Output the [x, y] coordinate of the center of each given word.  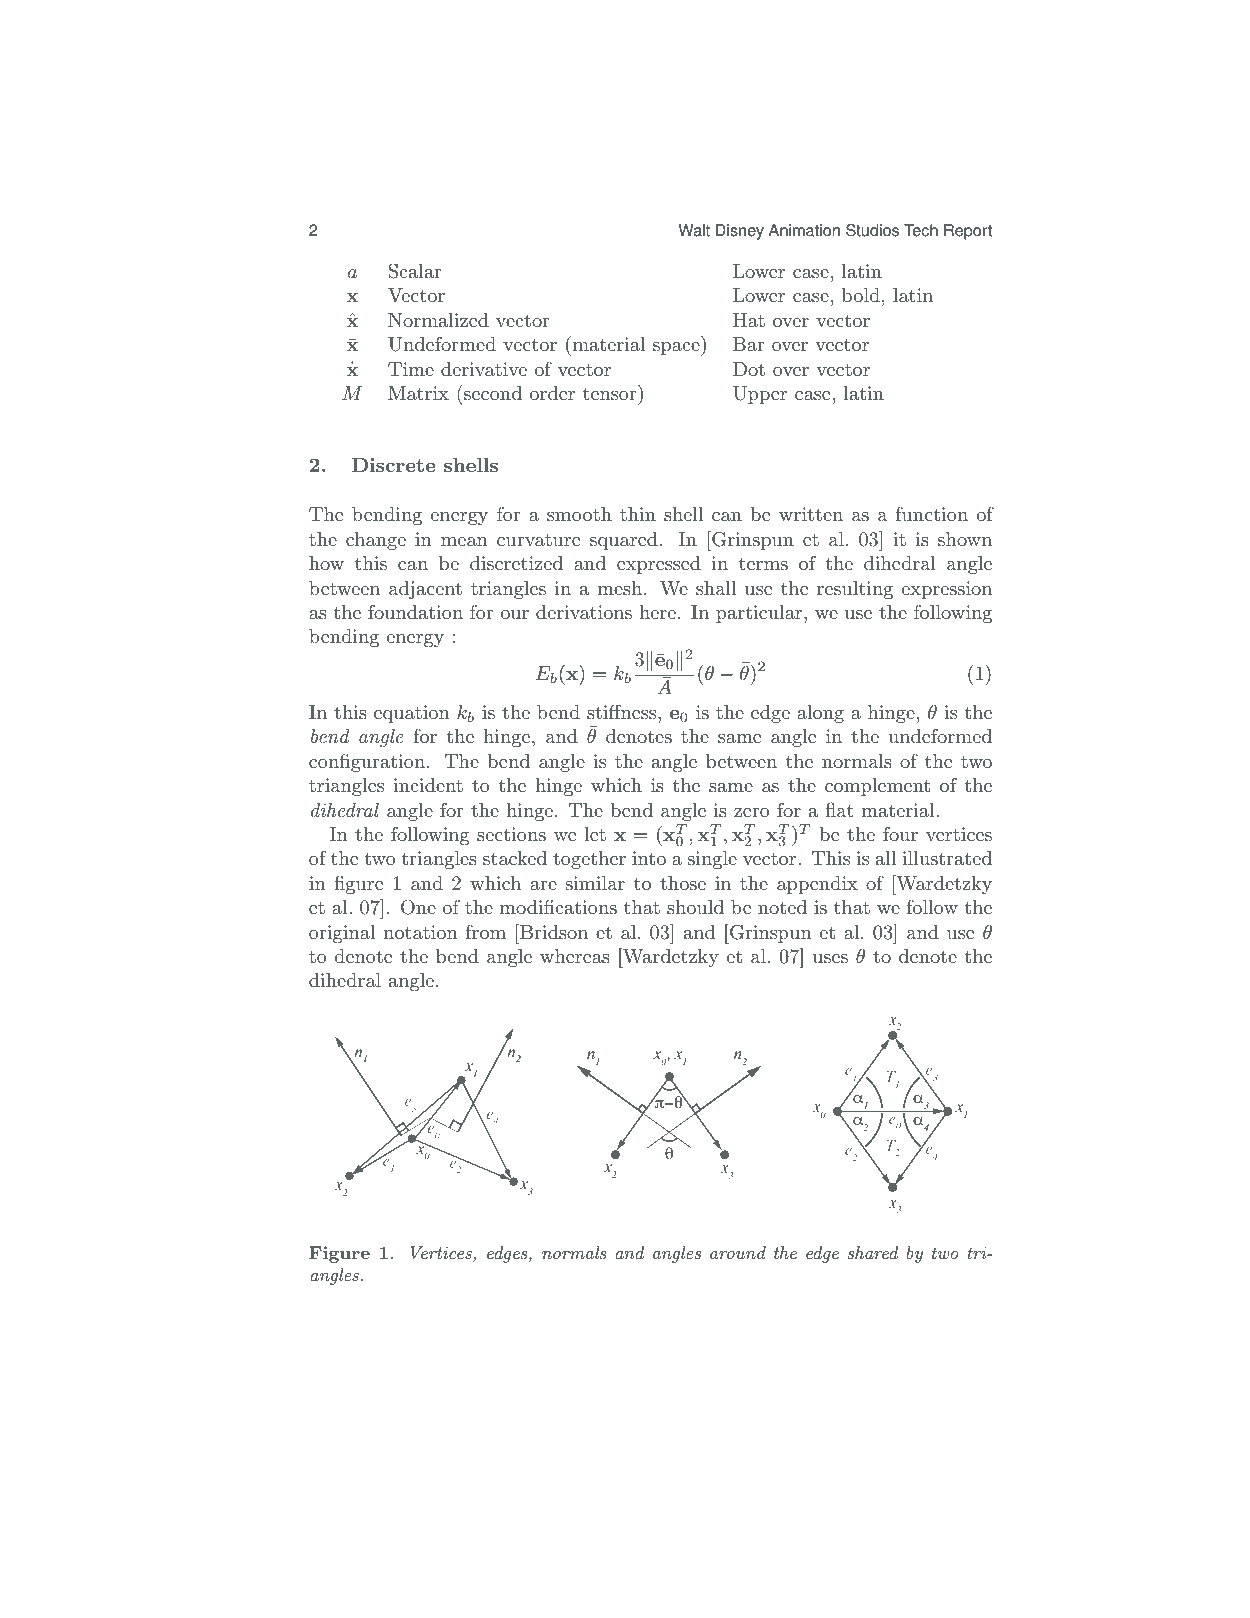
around [738, 1252]
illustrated [947, 858]
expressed [659, 565]
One [418, 907]
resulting [855, 590]
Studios [872, 230]
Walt [694, 230]
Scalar [415, 271]
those [683, 883]
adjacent [425, 590]
